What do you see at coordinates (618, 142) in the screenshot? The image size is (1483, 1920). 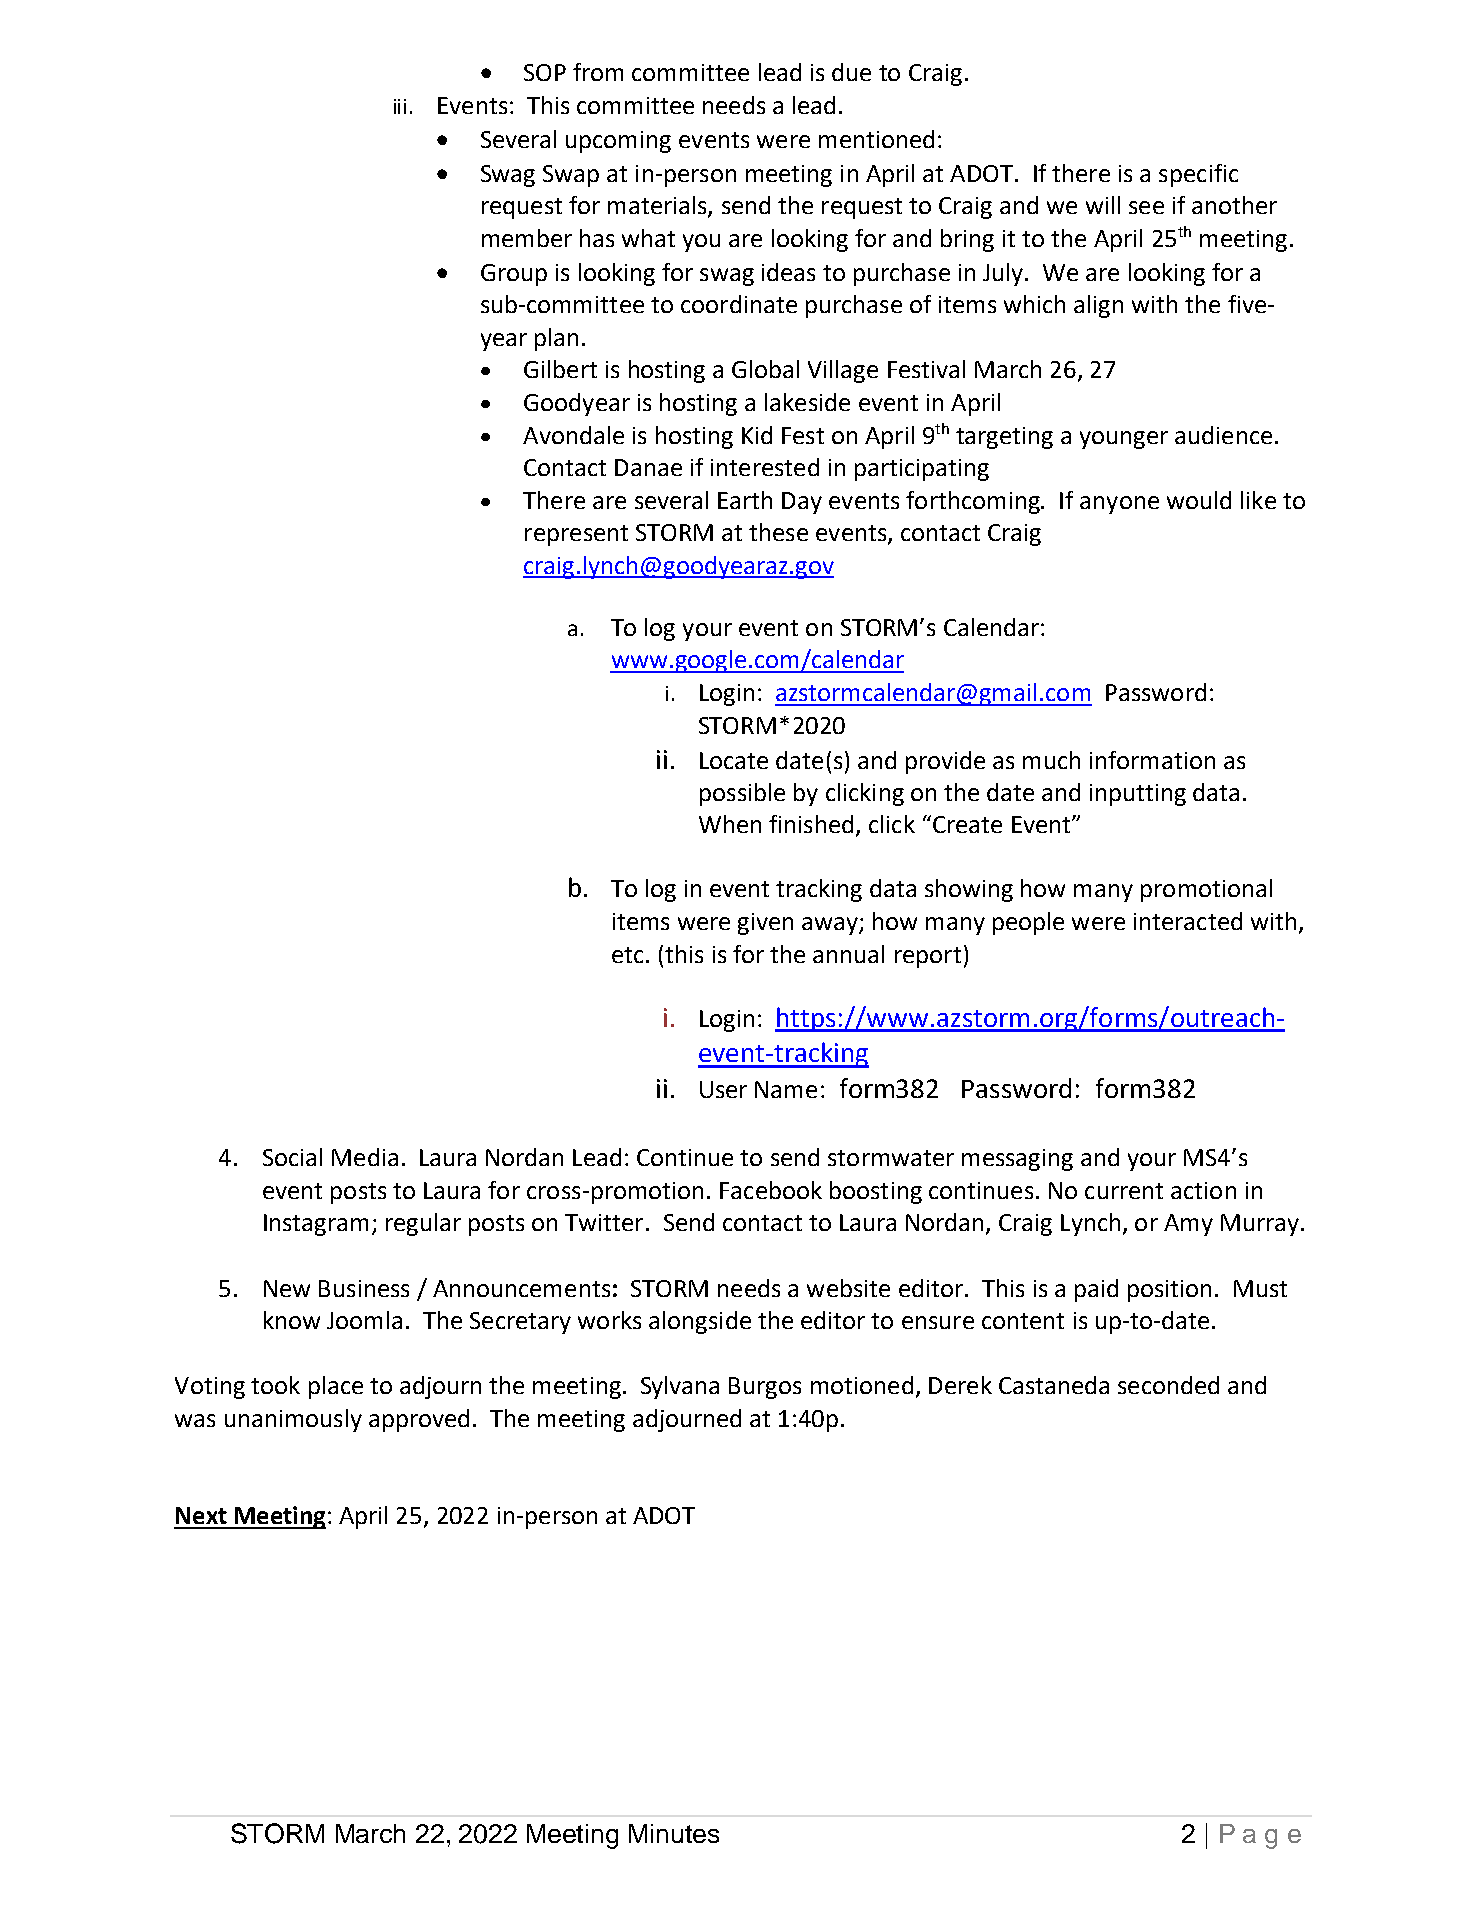 I see `upcoming` at bounding box center [618, 142].
